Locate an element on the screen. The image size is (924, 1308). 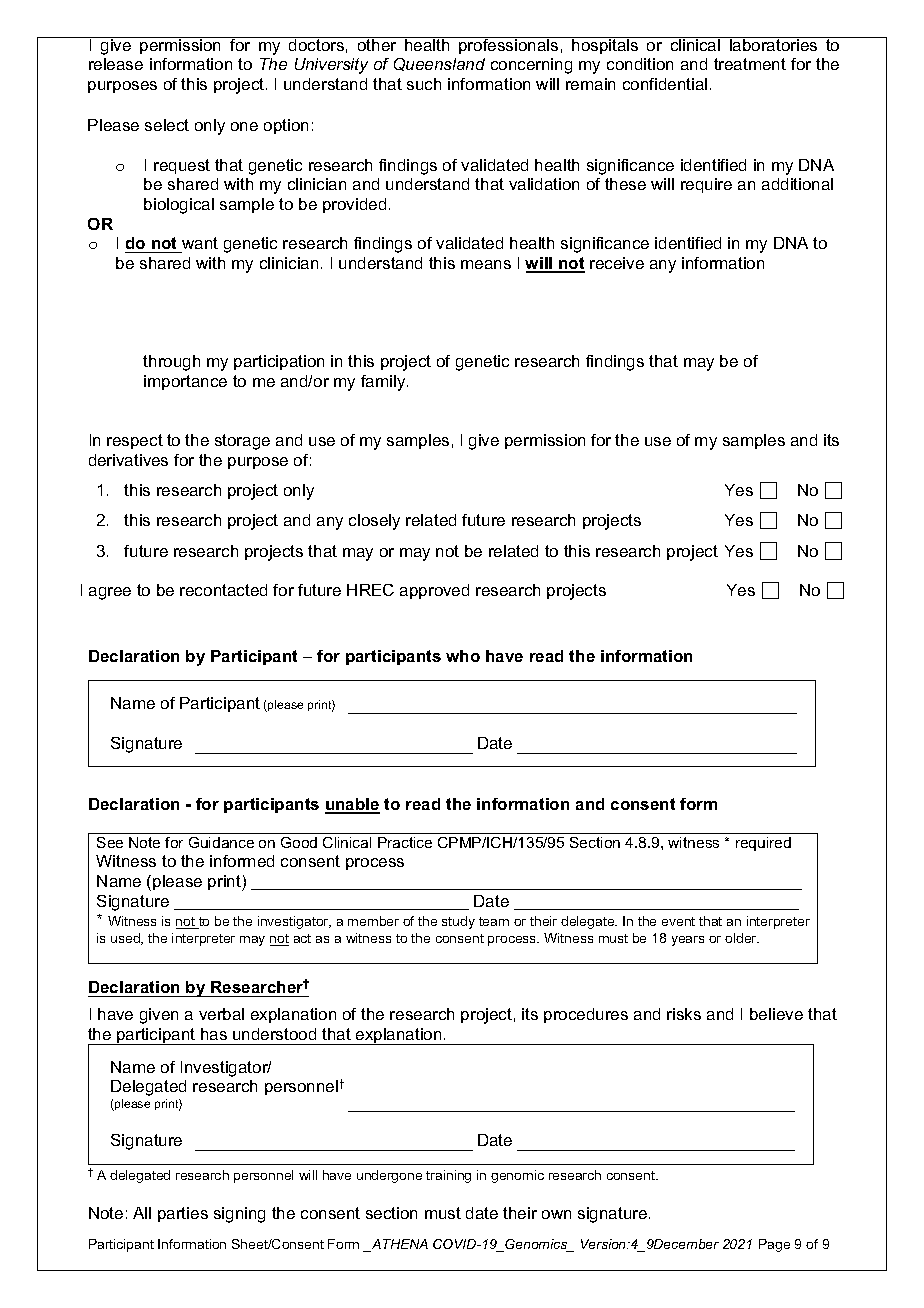
who is located at coordinates (463, 656).
